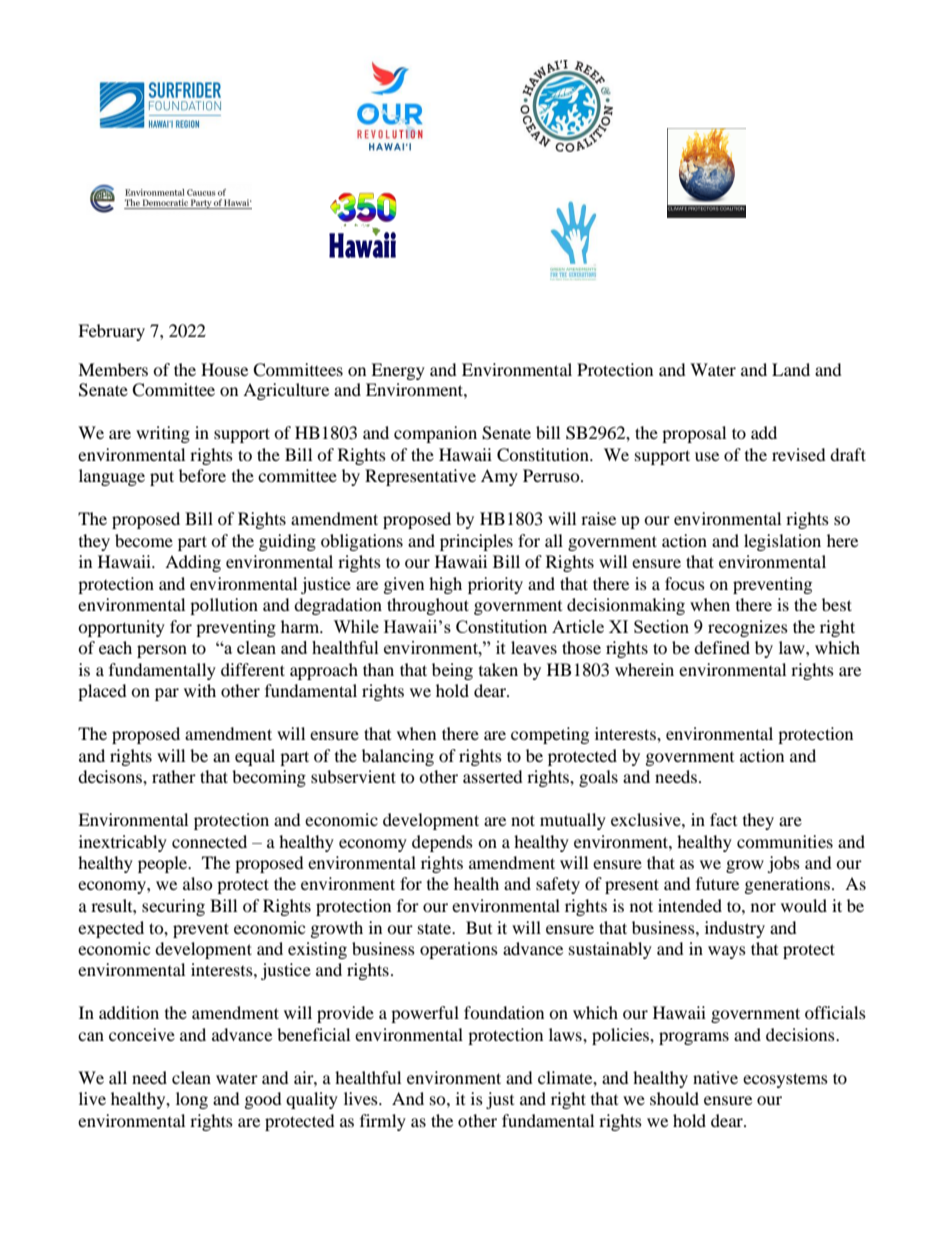 This screenshot has height=1233, width=952. What do you see at coordinates (192, 1100) in the screenshot?
I see `long` at bounding box center [192, 1100].
